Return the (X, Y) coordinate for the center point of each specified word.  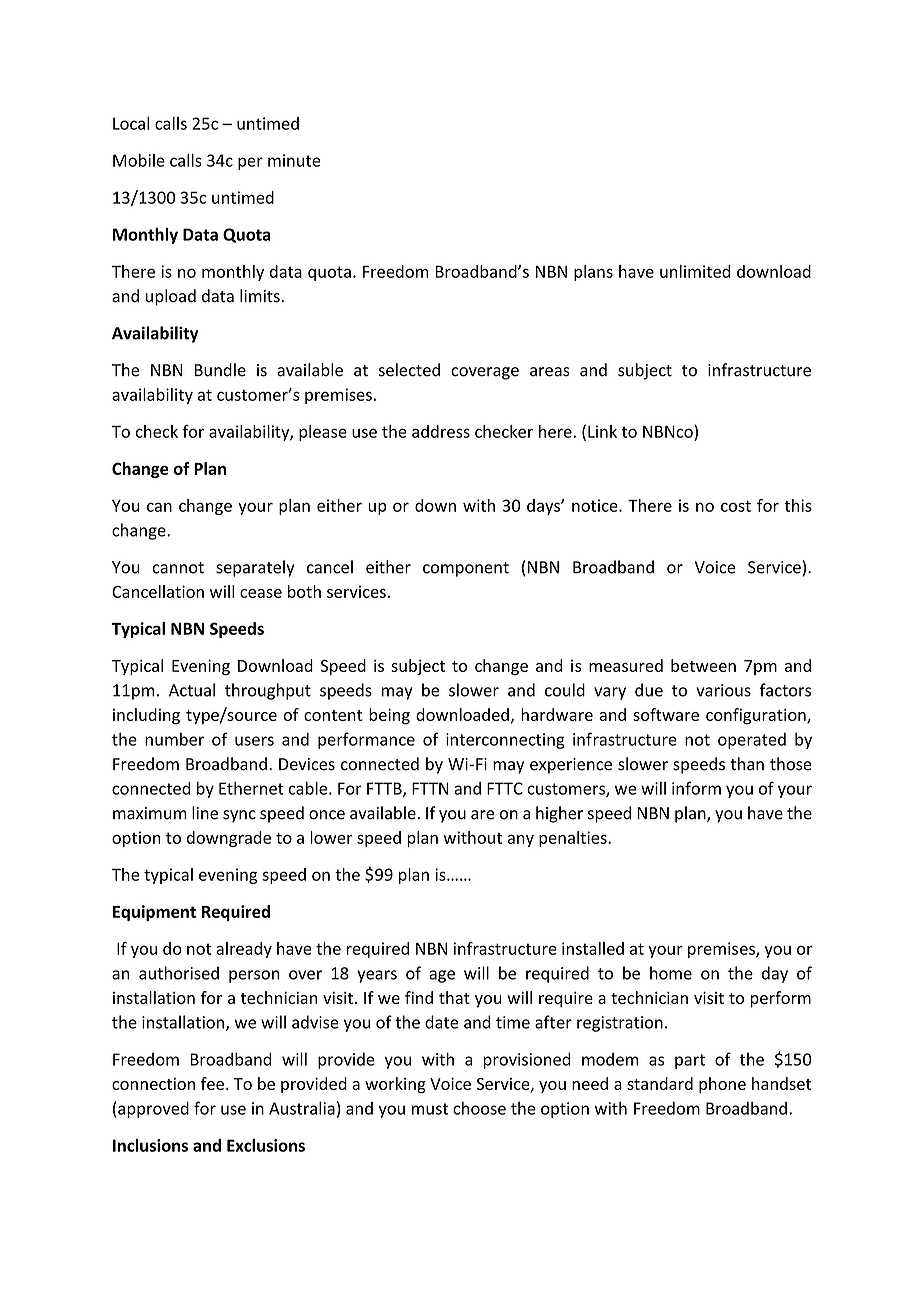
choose (479, 1108)
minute (294, 160)
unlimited (695, 271)
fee (212, 1083)
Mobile (139, 160)
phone (722, 1085)
